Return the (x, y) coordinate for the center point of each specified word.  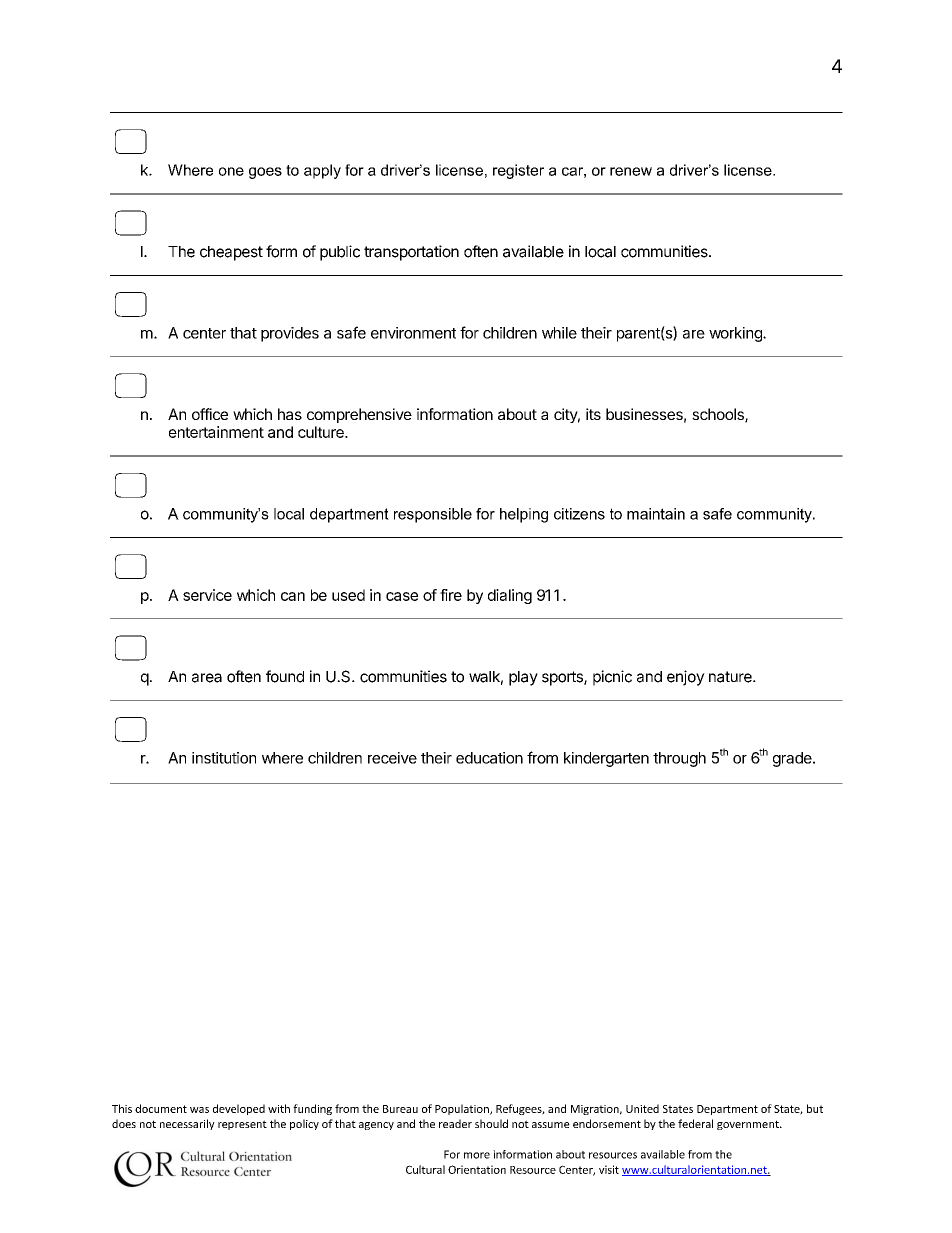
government (749, 1125)
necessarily (187, 1124)
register (518, 171)
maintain (656, 514)
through (679, 759)
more (477, 1155)
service (207, 595)
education (489, 758)
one (231, 171)
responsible (433, 515)
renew (631, 171)
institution (224, 758)
